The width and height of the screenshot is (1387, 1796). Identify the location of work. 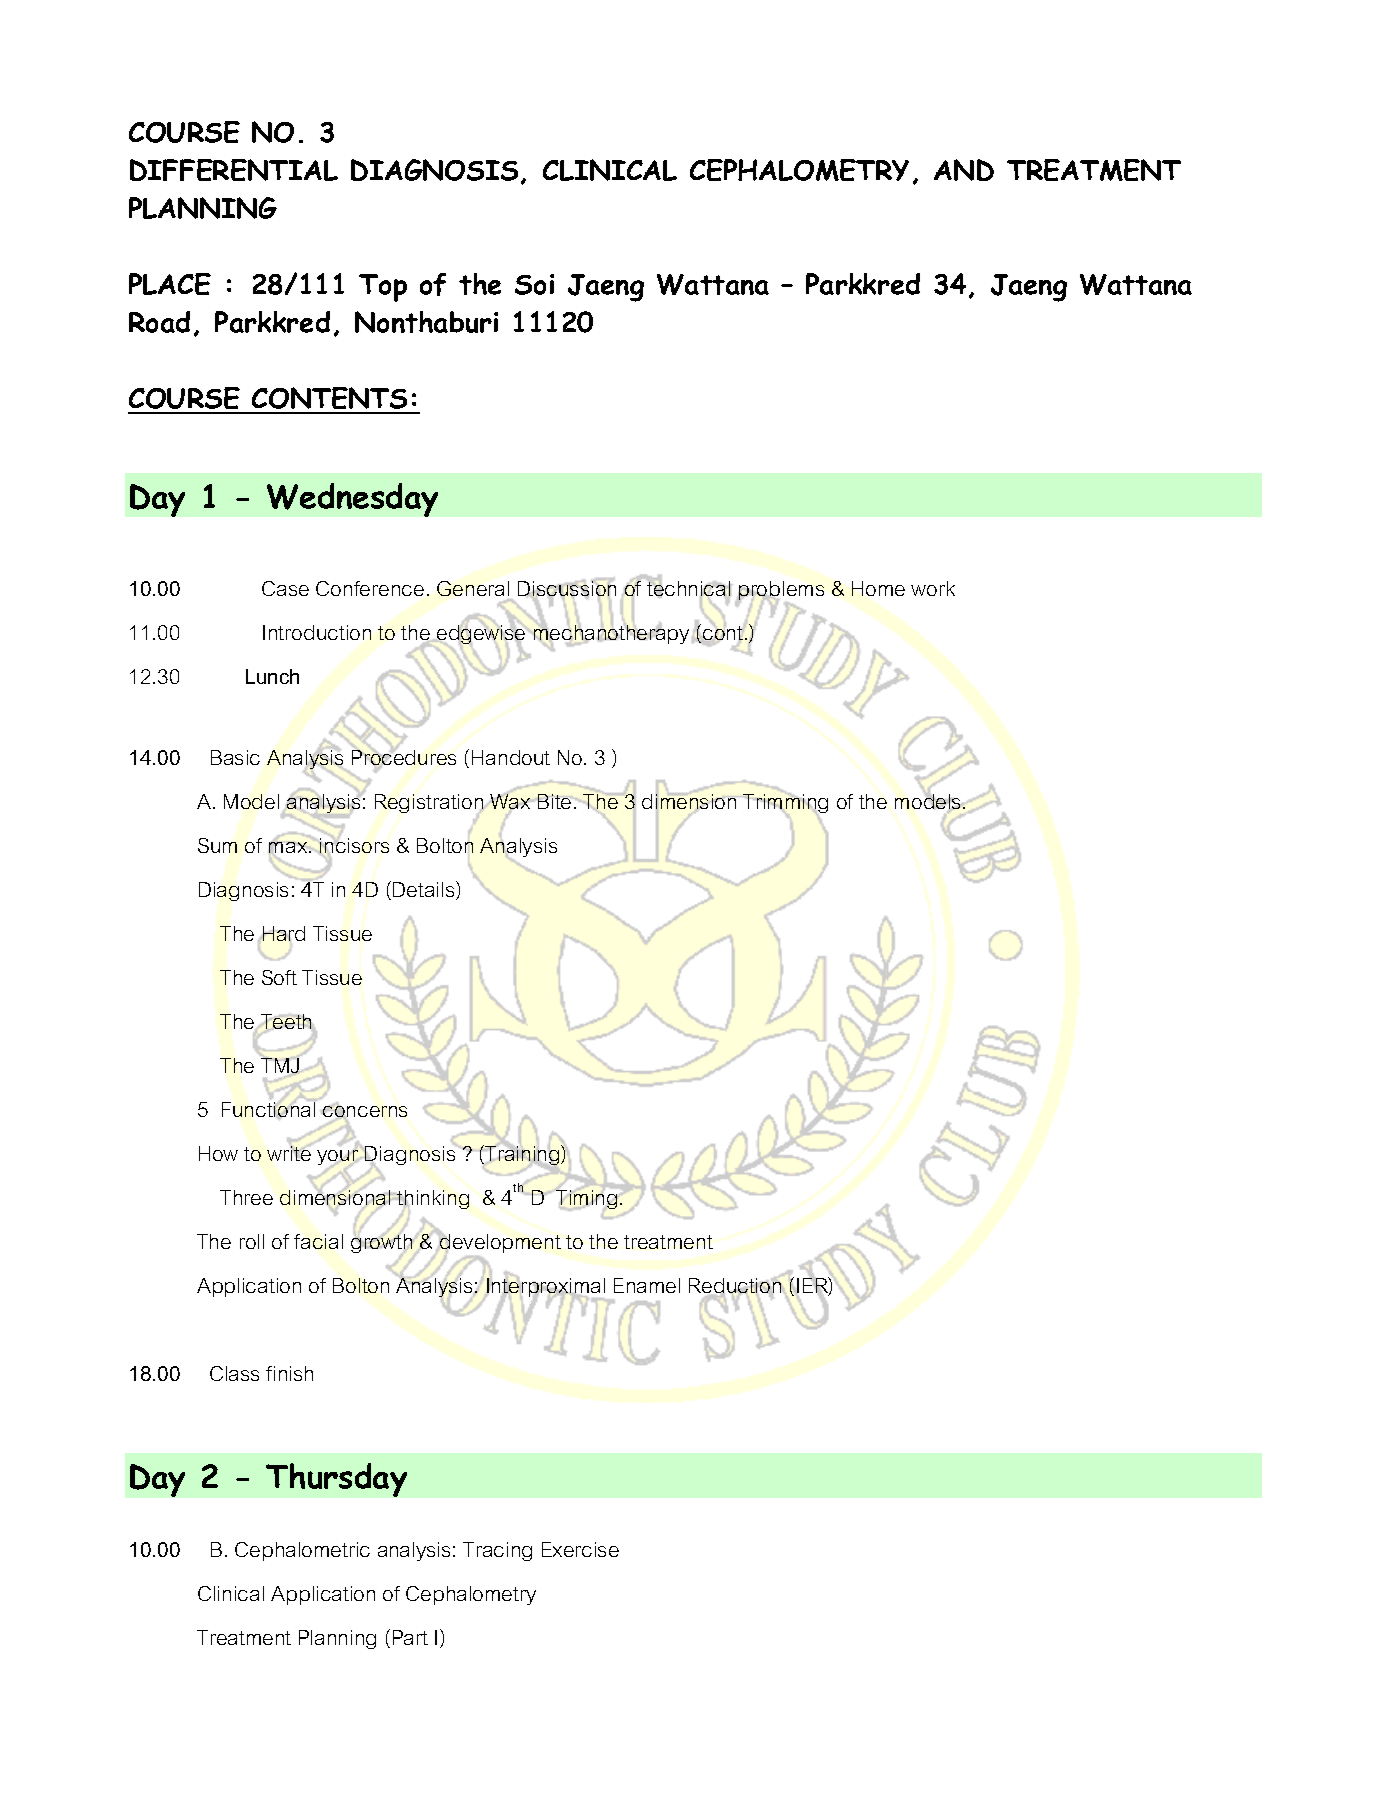
(933, 588).
